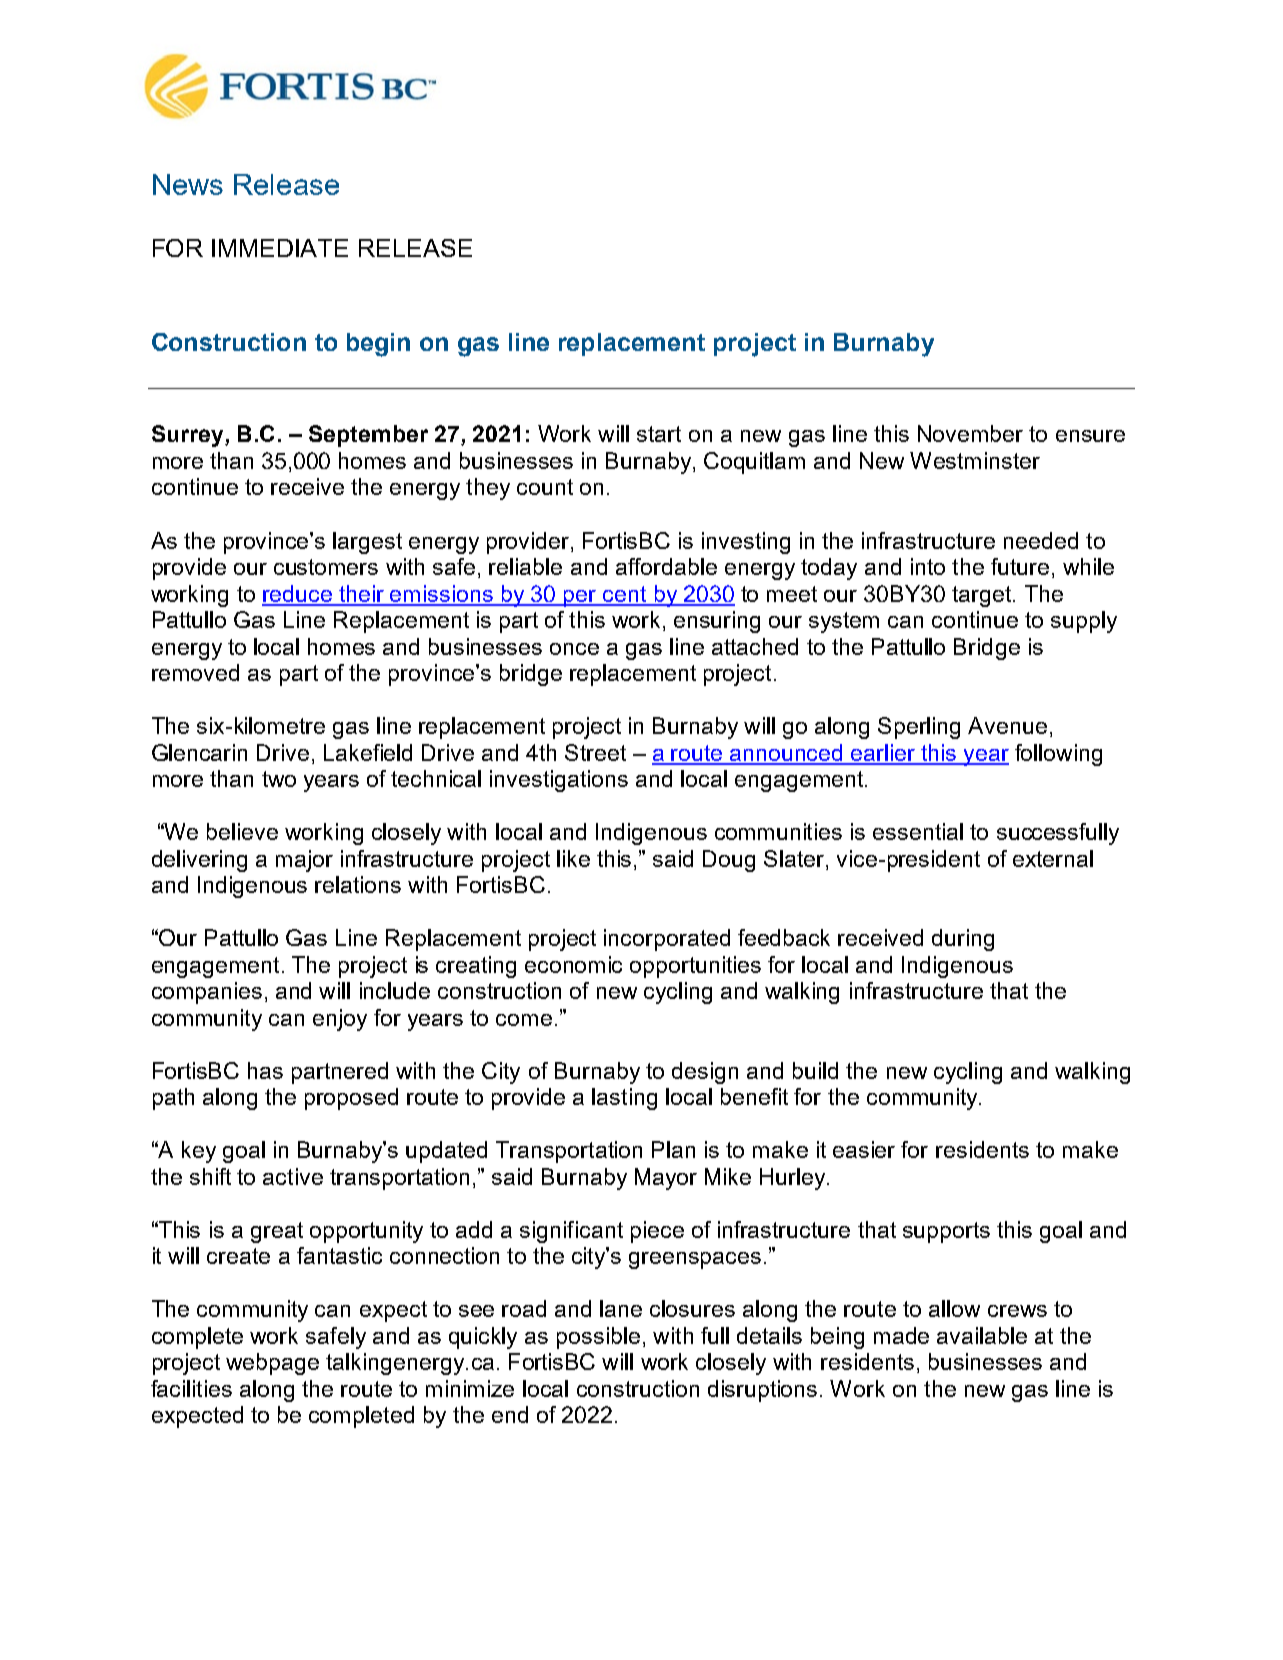 This document has height=1660, width=1283. Describe the element at coordinates (918, 831) in the document. I see `essential` at that location.
